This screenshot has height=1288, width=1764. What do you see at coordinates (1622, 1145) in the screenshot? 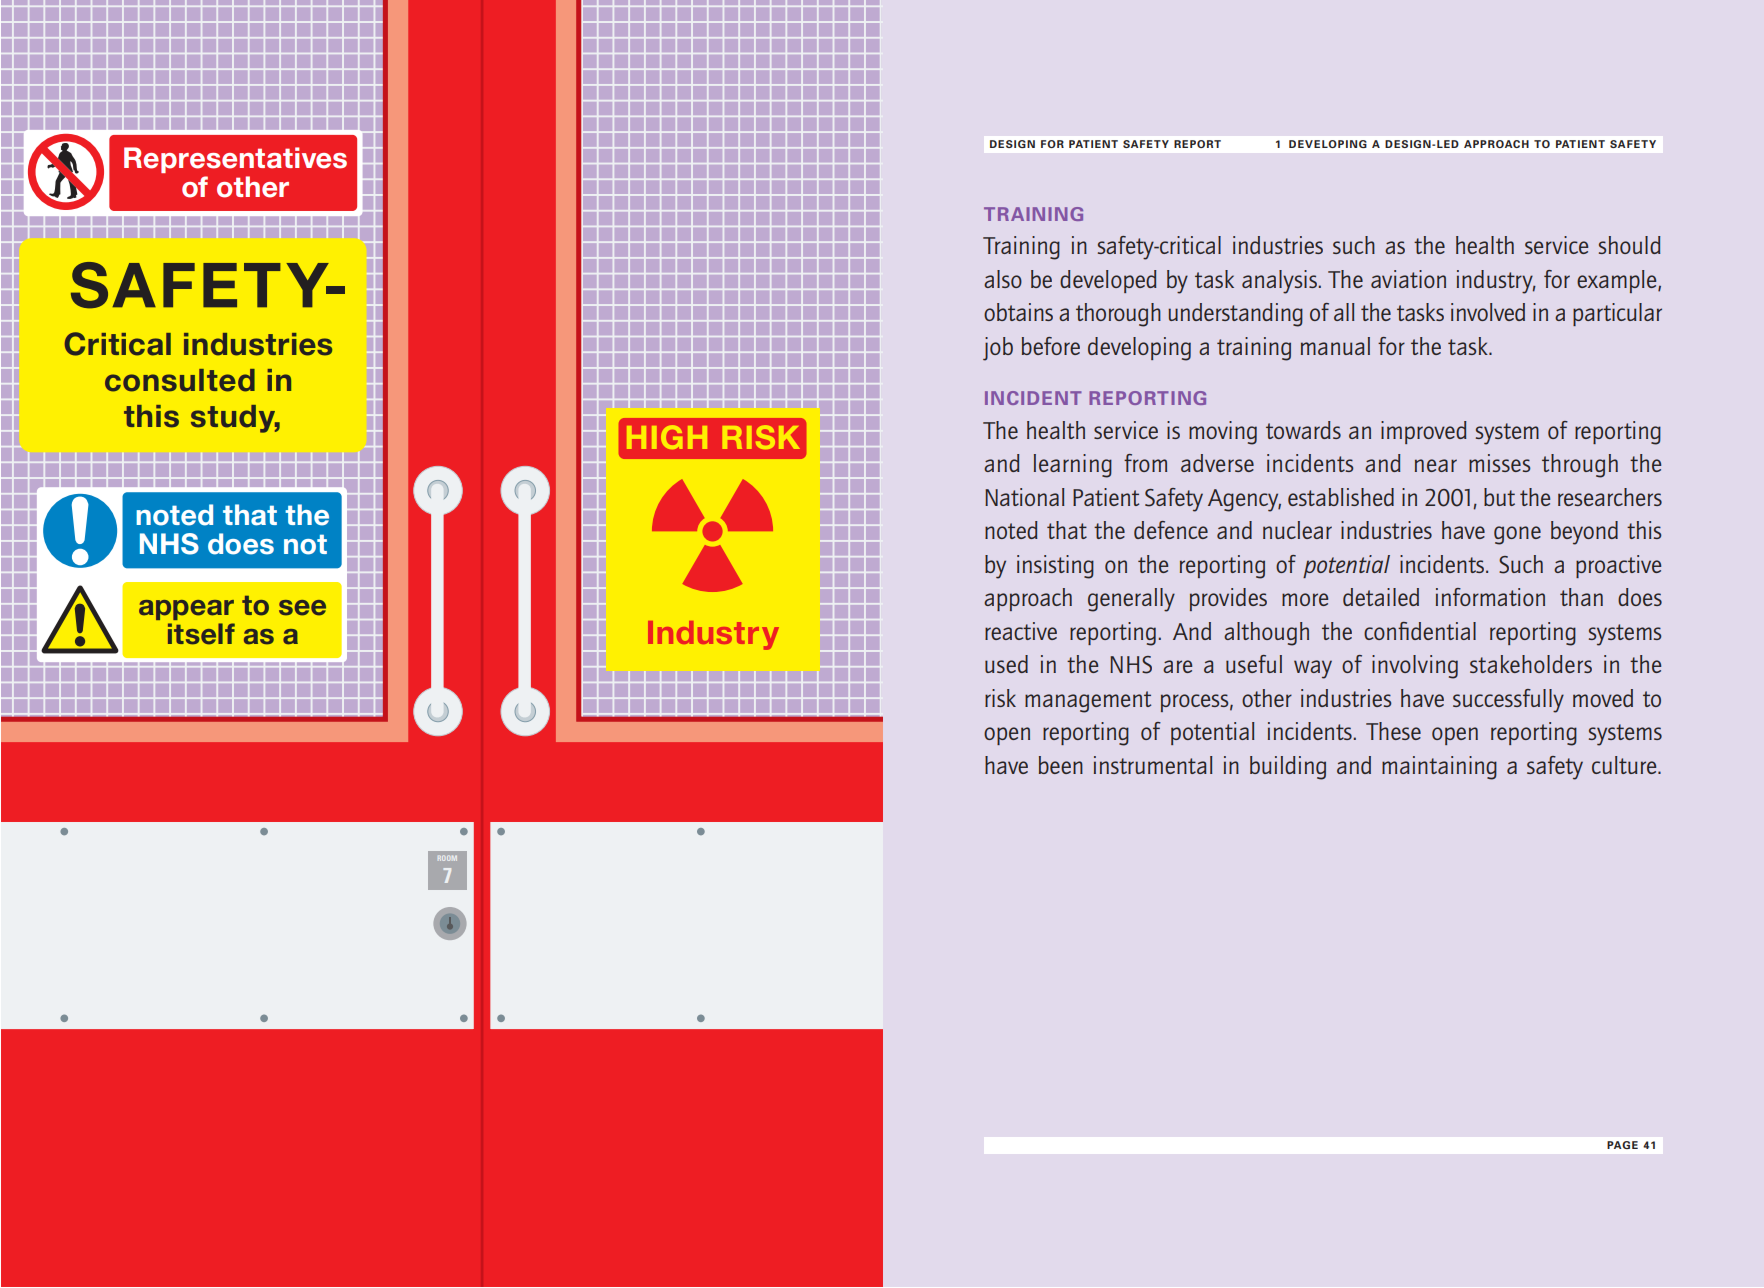
I see `PAGE` at bounding box center [1622, 1145].
